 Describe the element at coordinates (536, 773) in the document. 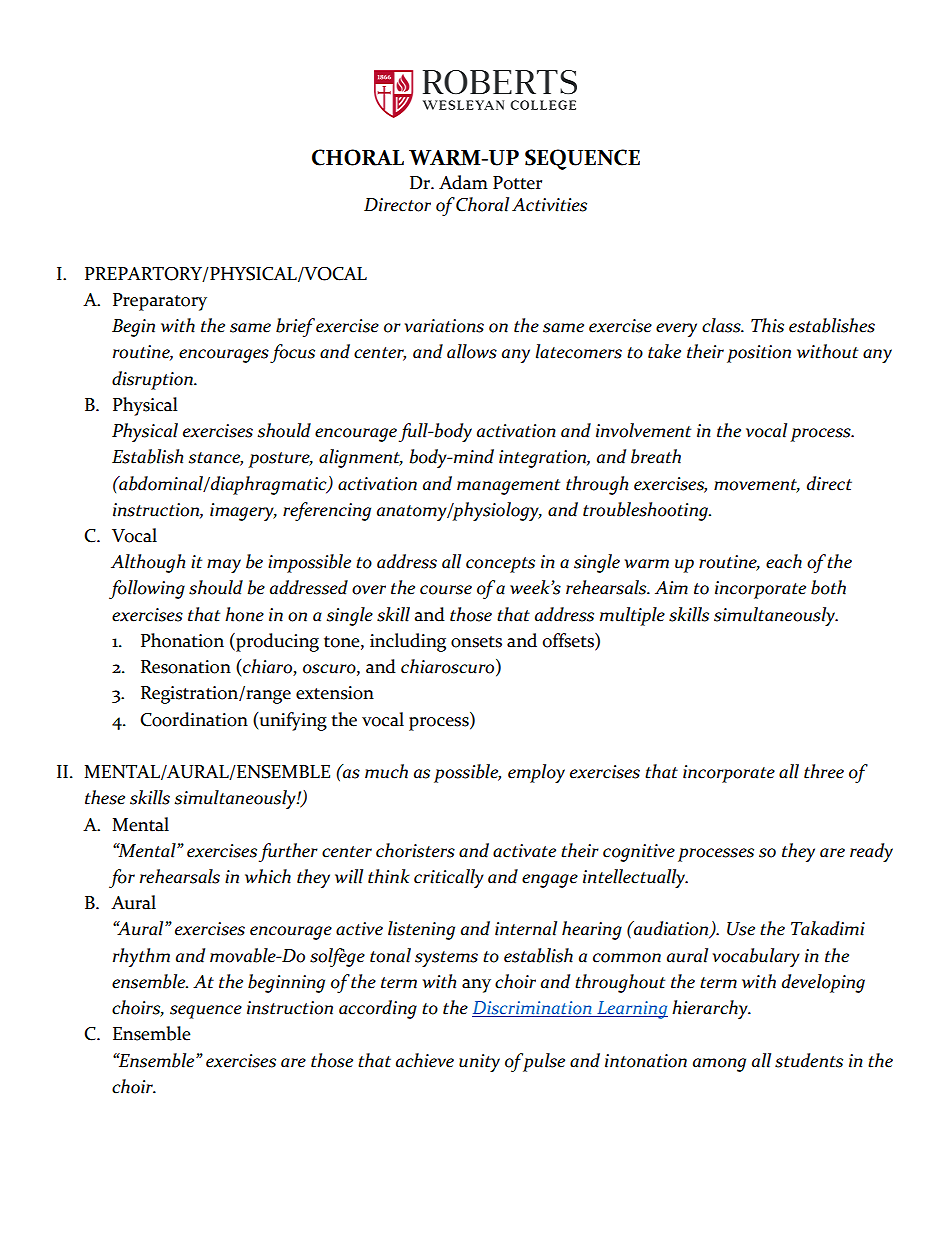

I see `employ` at that location.
